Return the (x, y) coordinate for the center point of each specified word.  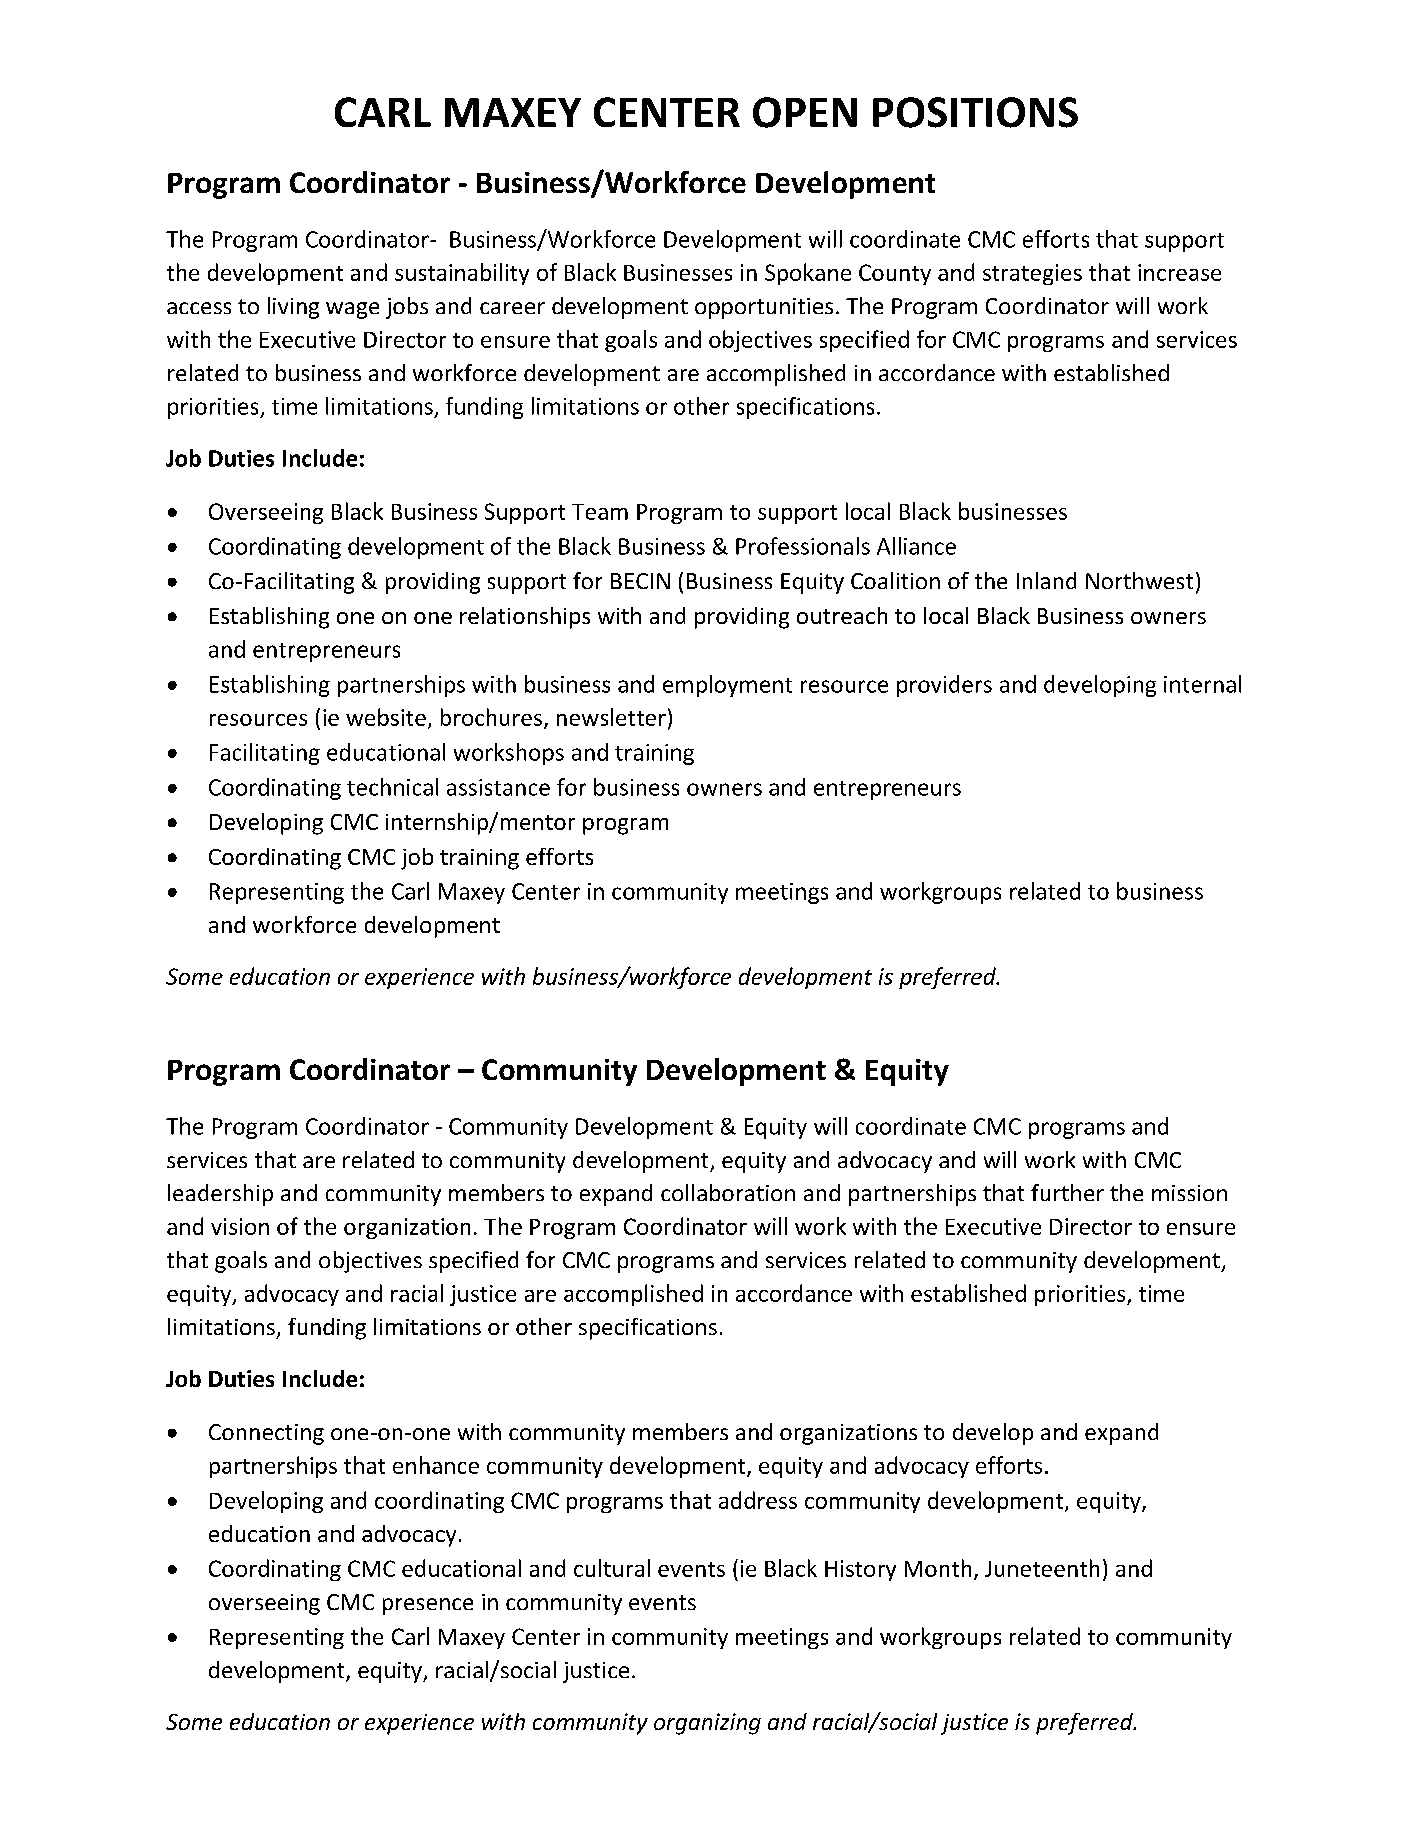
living (293, 308)
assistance (498, 787)
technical (392, 787)
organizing (707, 1724)
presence (428, 1606)
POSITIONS (975, 112)
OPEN (805, 112)
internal (1202, 684)
